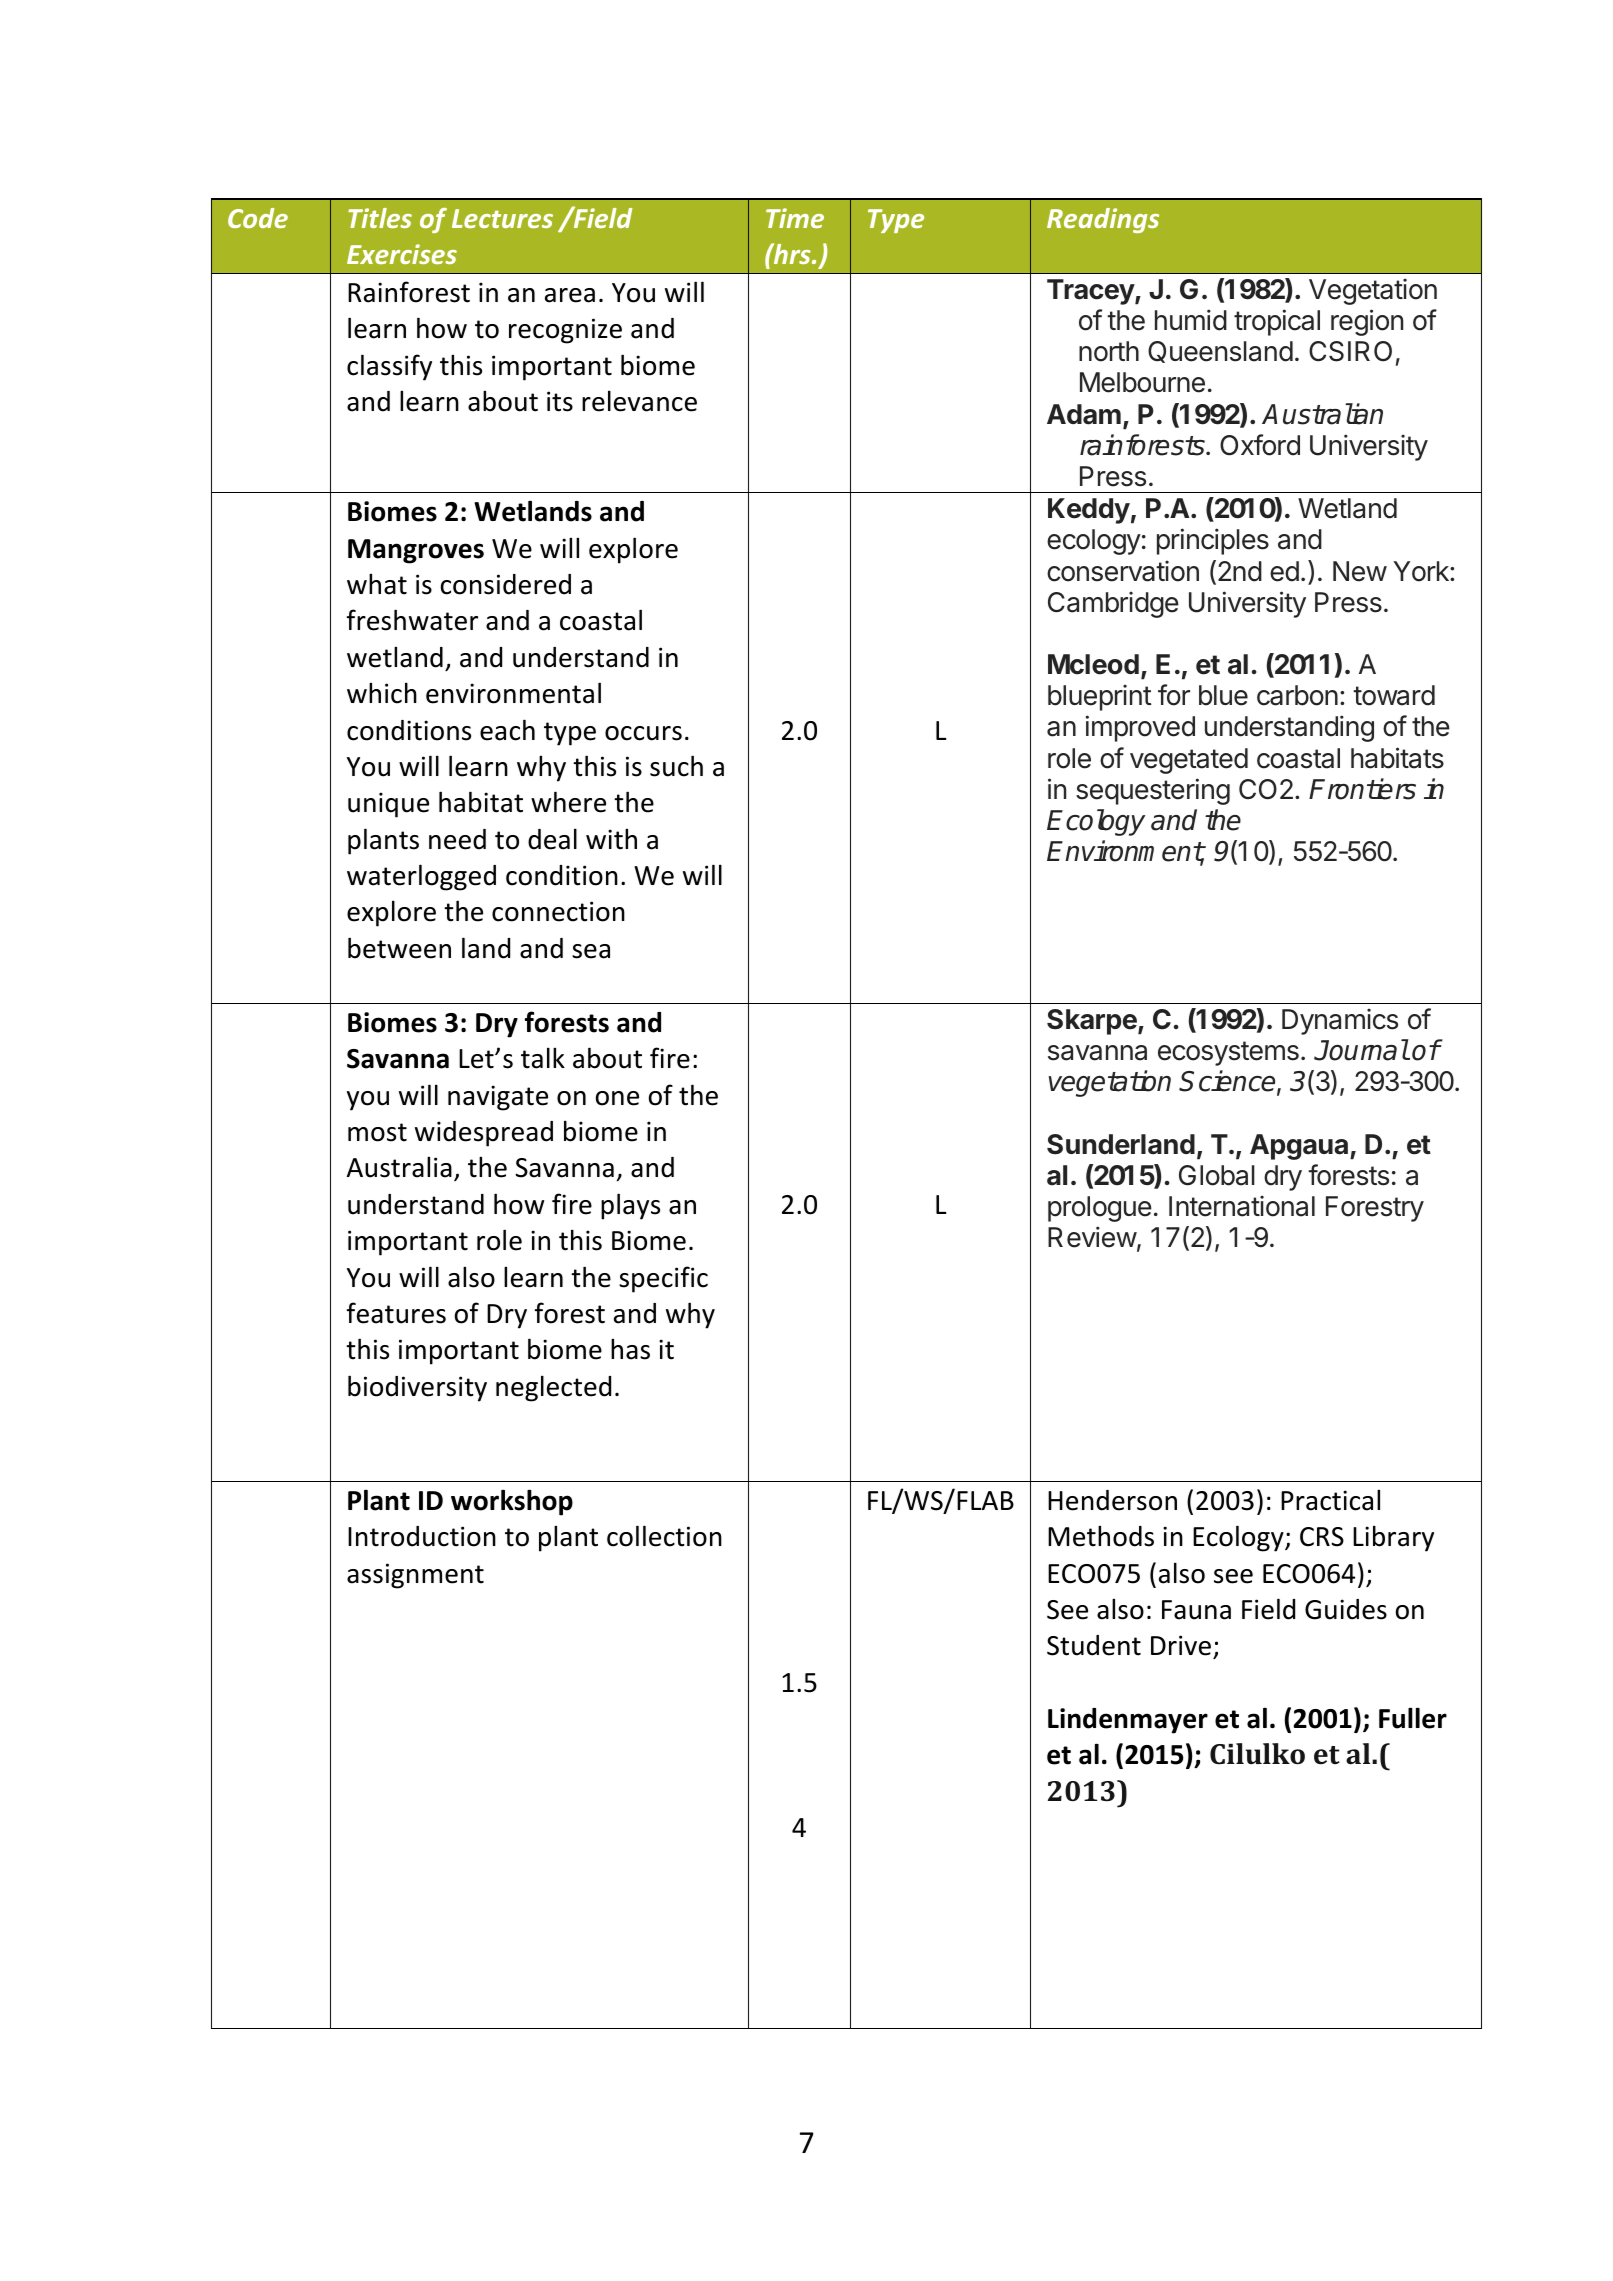 The height and width of the screenshot is (2281, 1613). What do you see at coordinates (795, 218) in the screenshot?
I see `Time` at bounding box center [795, 218].
